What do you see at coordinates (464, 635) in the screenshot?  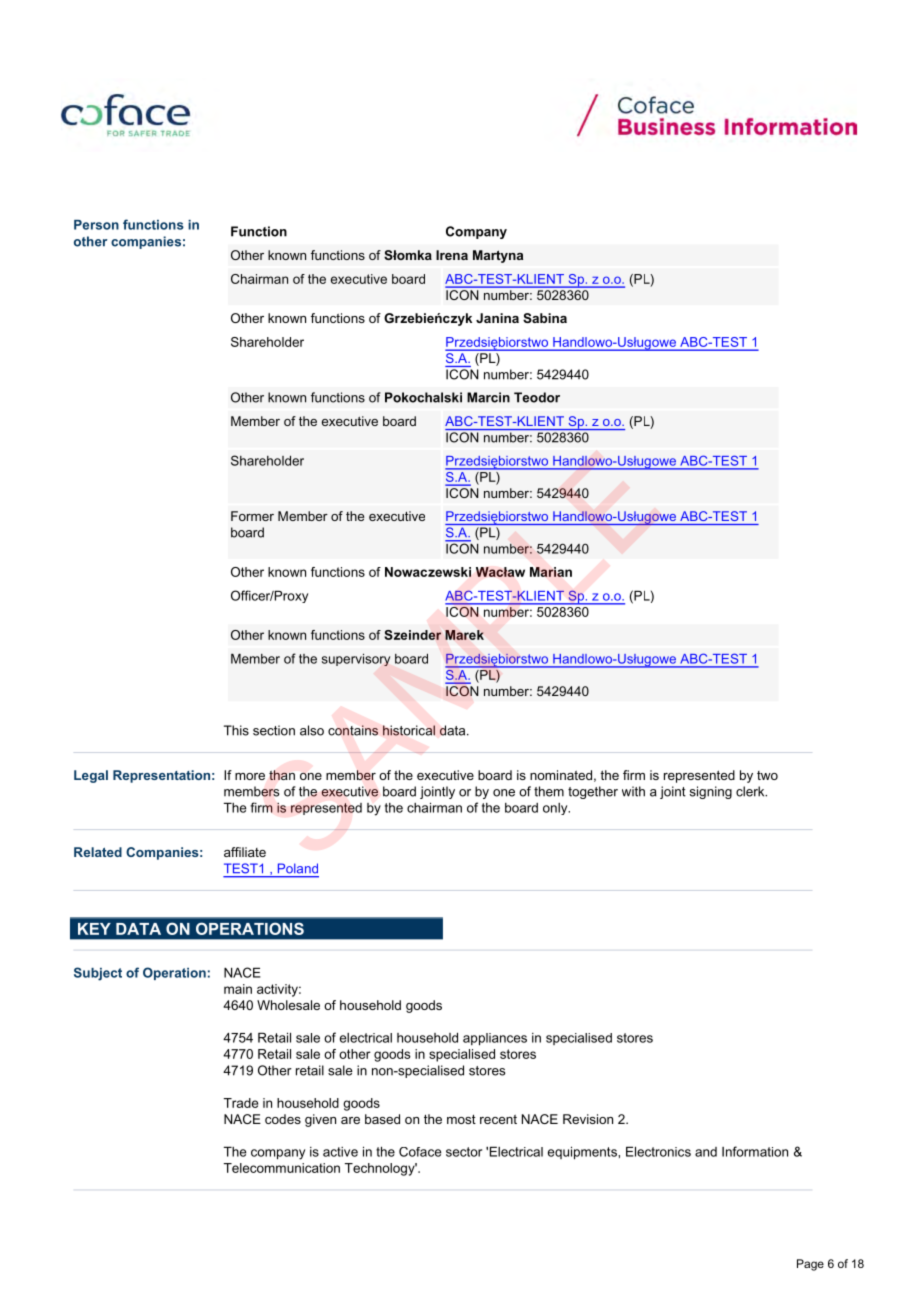 I see `Marek` at bounding box center [464, 635].
